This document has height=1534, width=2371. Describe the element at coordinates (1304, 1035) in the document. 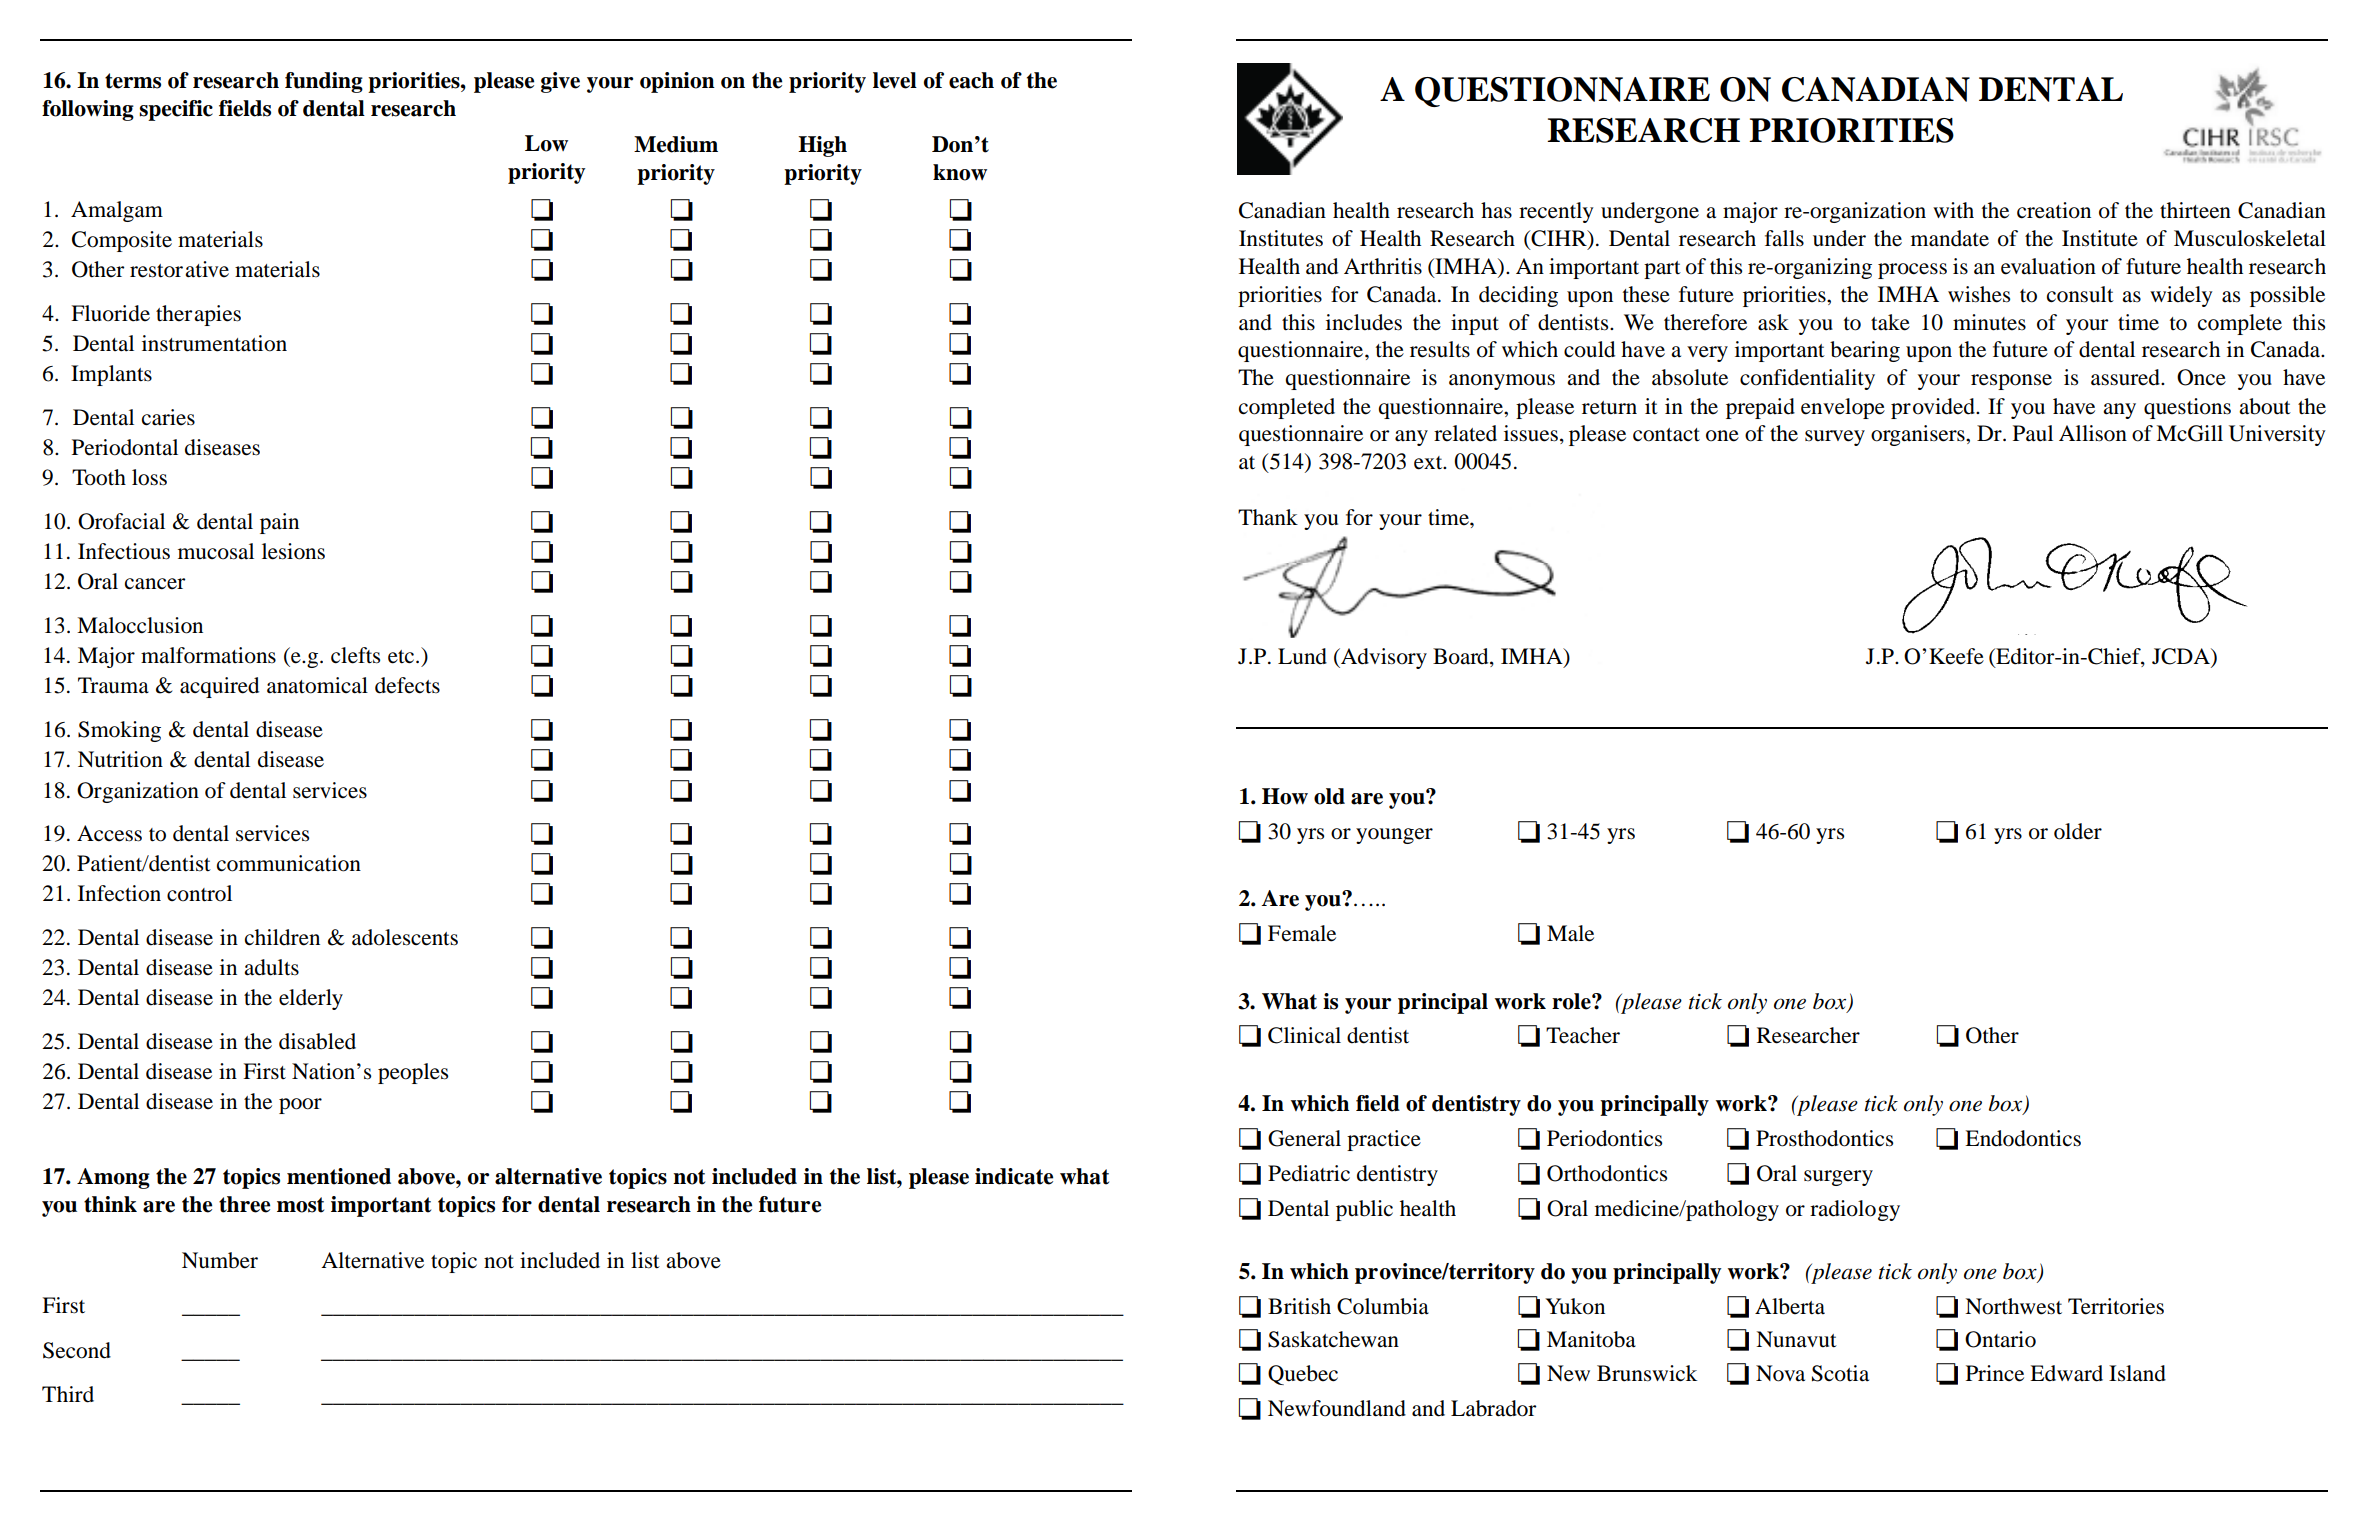

I see `Clinical` at that location.
